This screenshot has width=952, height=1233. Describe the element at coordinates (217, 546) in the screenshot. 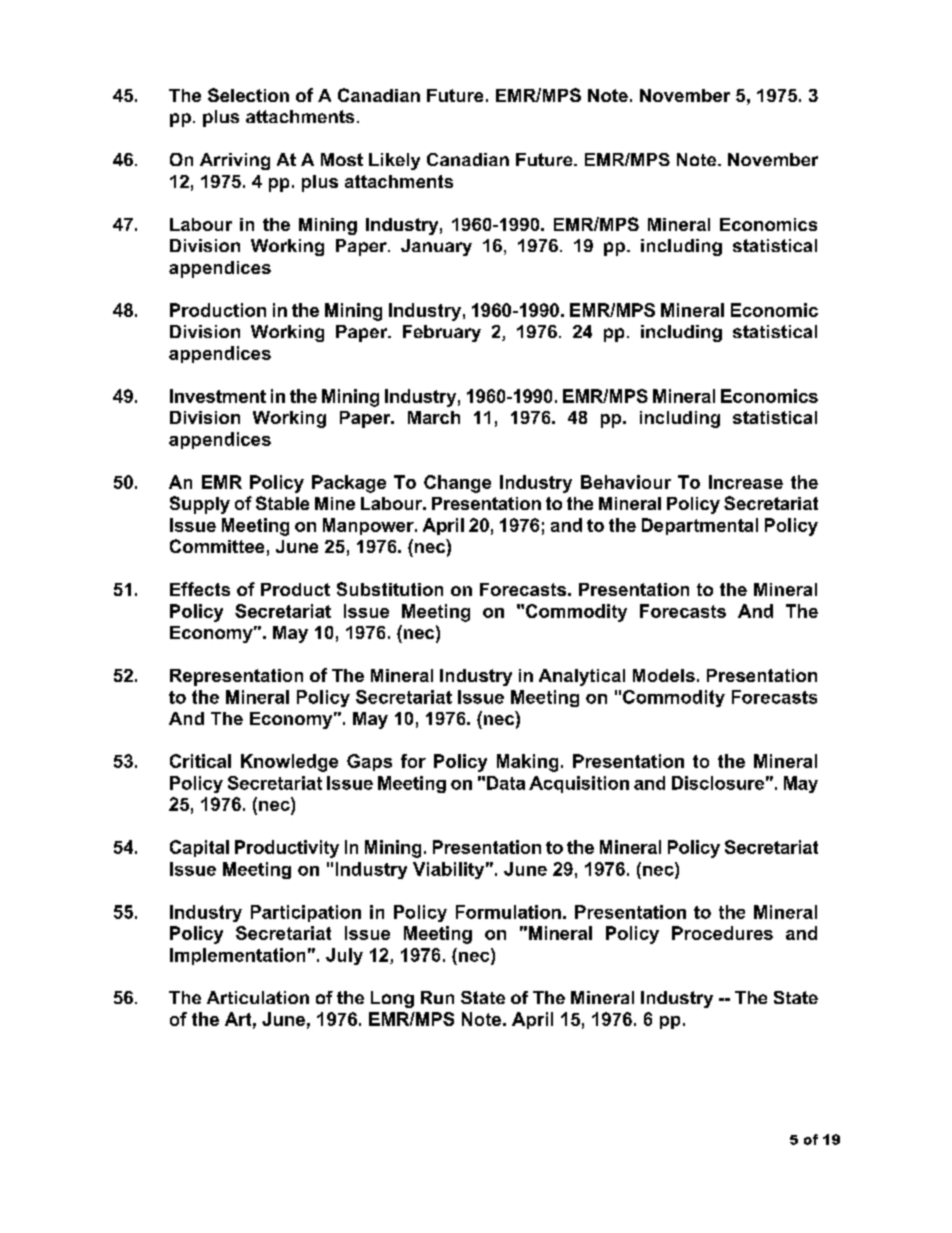

I see `Committee` at that location.
